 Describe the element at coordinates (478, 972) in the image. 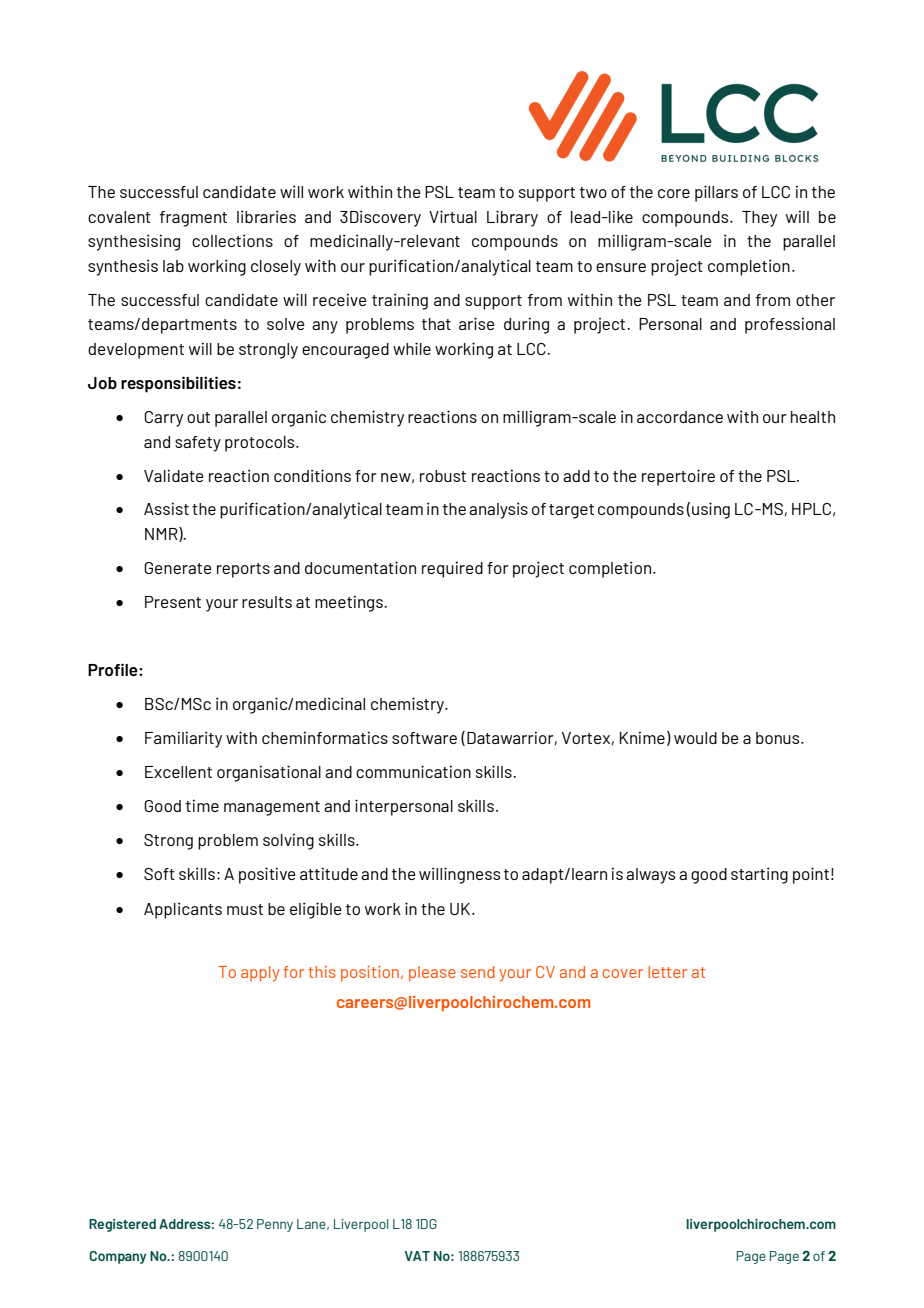

I see `send` at that location.
